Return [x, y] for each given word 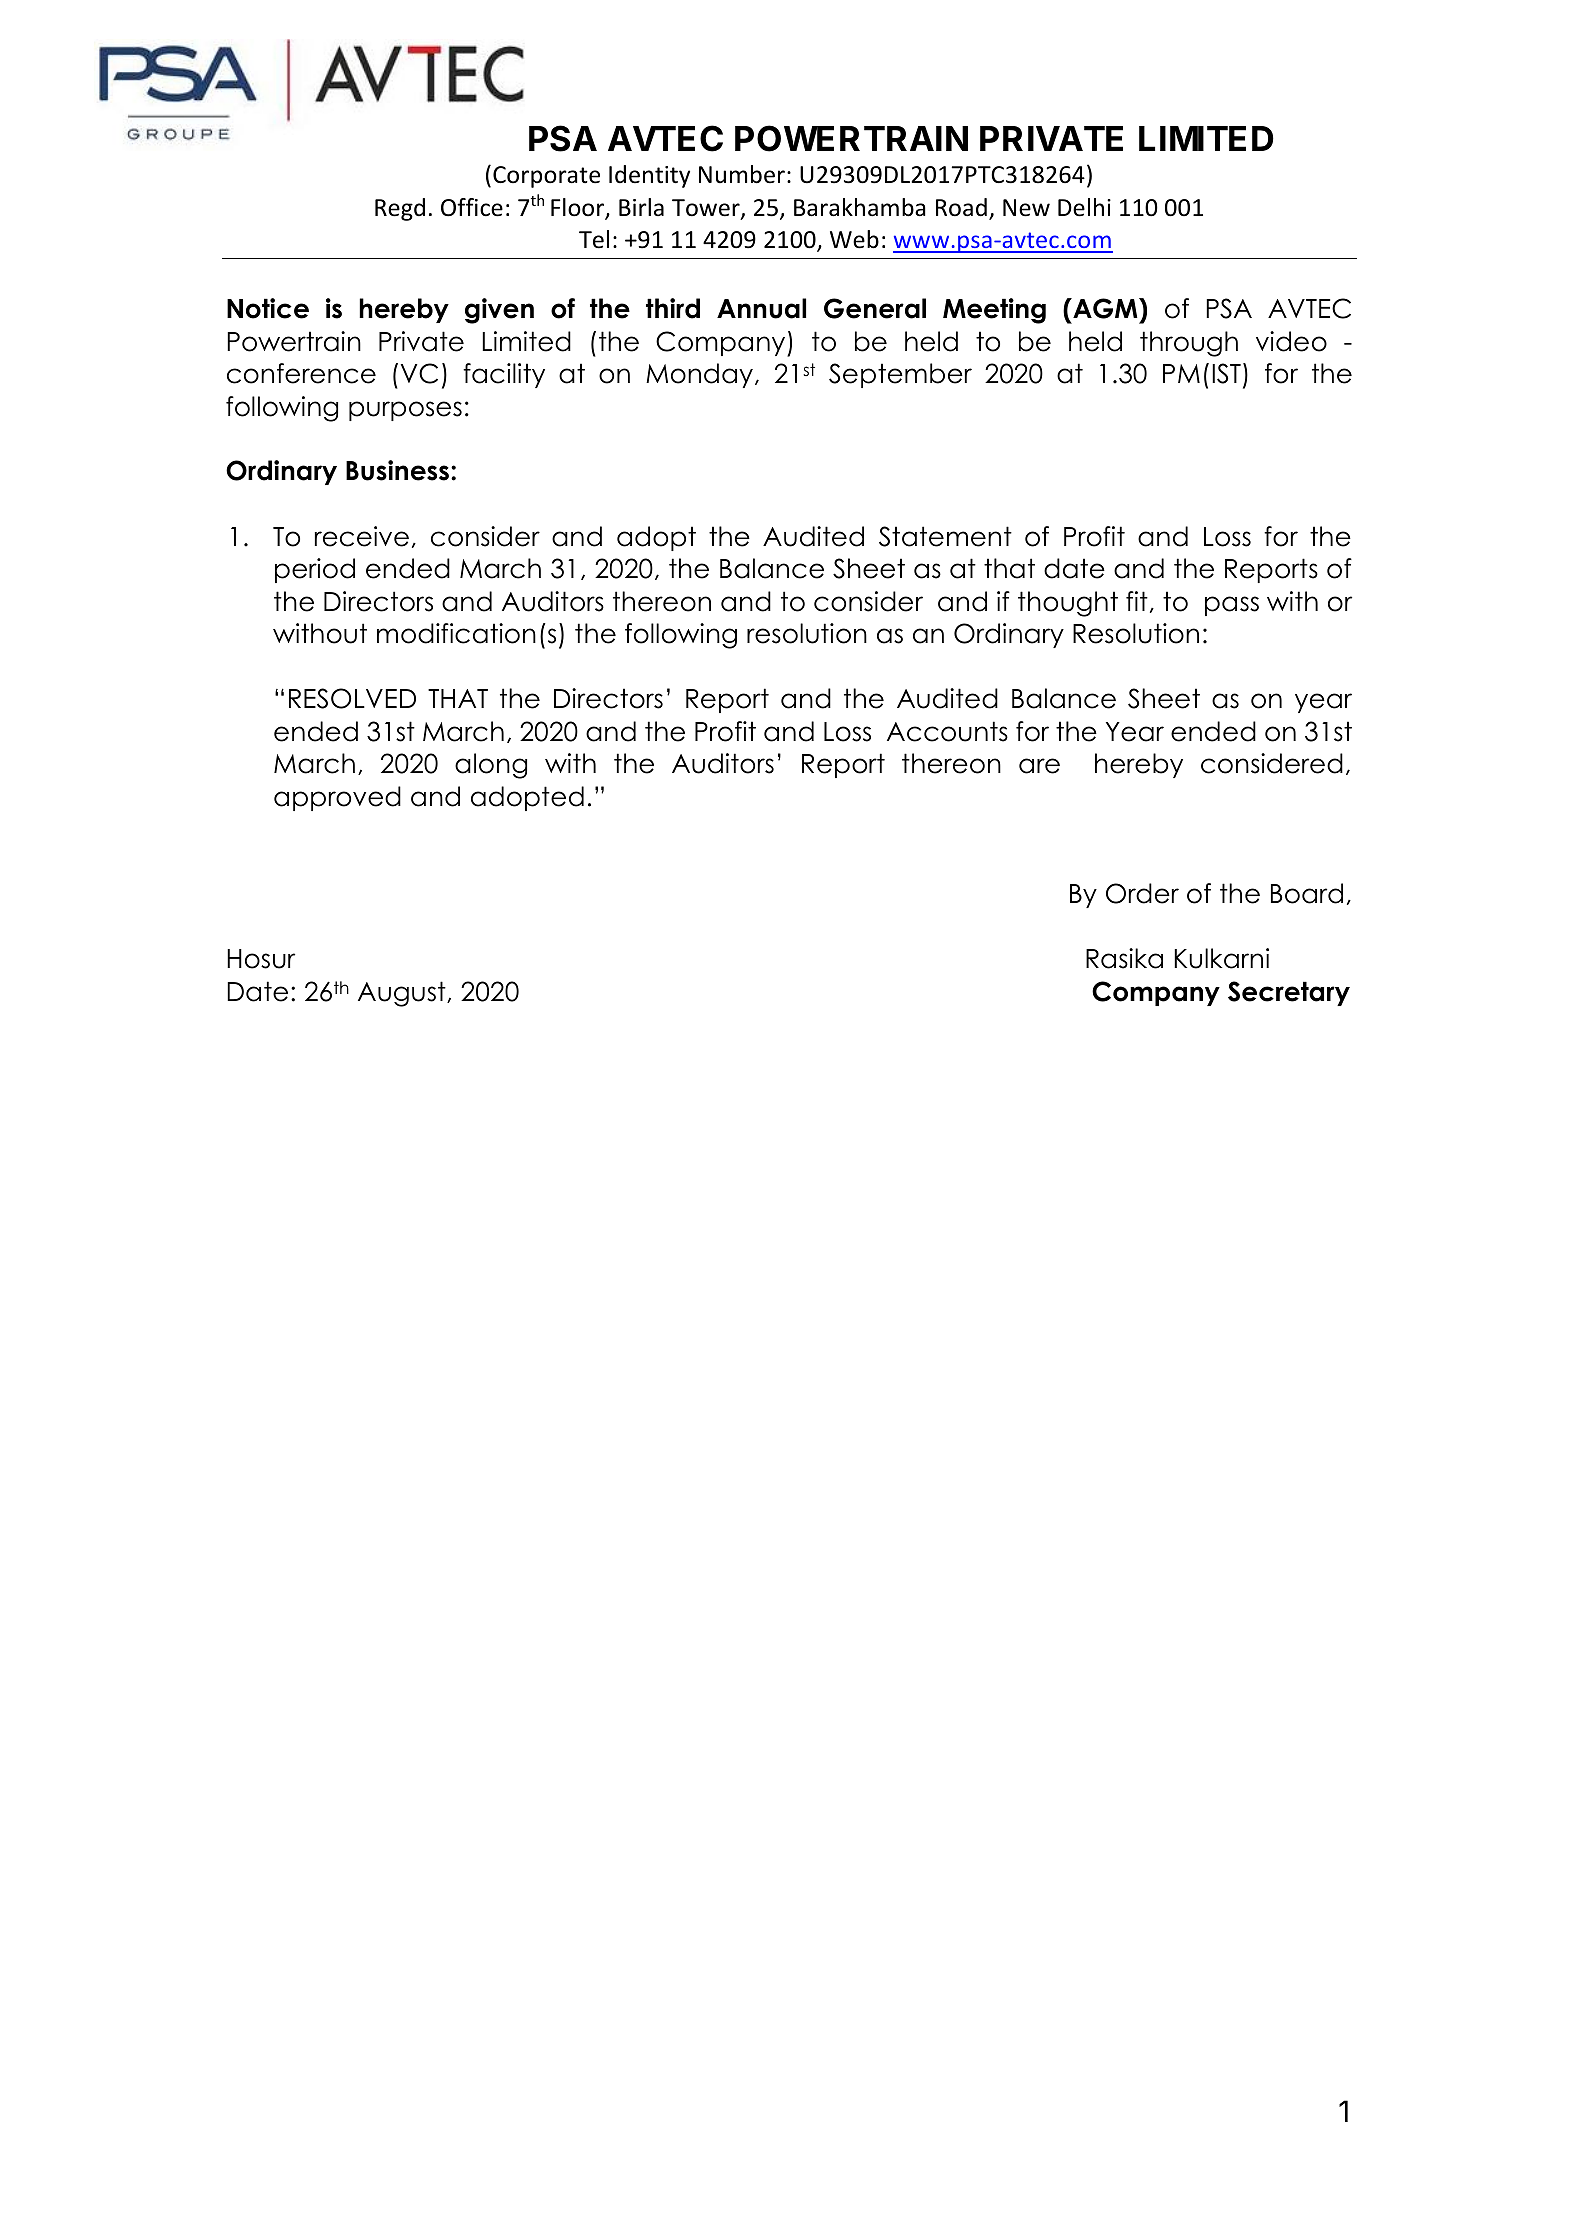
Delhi [1084, 207]
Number [742, 174]
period [315, 570]
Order [1142, 893]
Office [472, 207]
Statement [945, 536]
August [403, 994]
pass [1232, 606]
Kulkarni [1221, 958]
